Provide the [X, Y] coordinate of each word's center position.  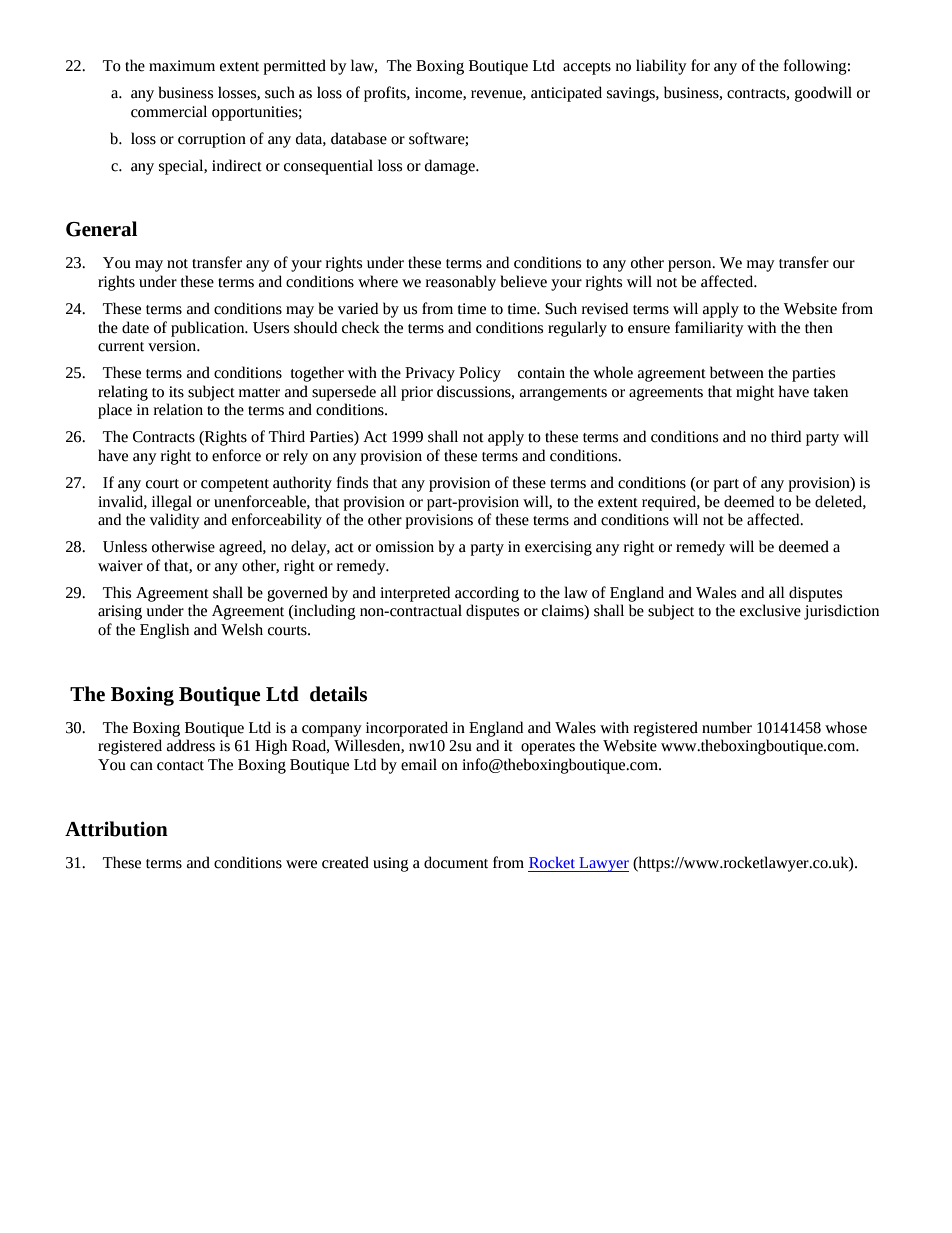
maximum [182, 66]
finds [352, 482]
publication [209, 329]
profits [386, 94]
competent [235, 485]
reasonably [461, 283]
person [691, 266]
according [487, 594]
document [456, 862]
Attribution [116, 829]
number [727, 727]
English [164, 631]
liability [661, 67]
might [755, 393]
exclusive [770, 610]
